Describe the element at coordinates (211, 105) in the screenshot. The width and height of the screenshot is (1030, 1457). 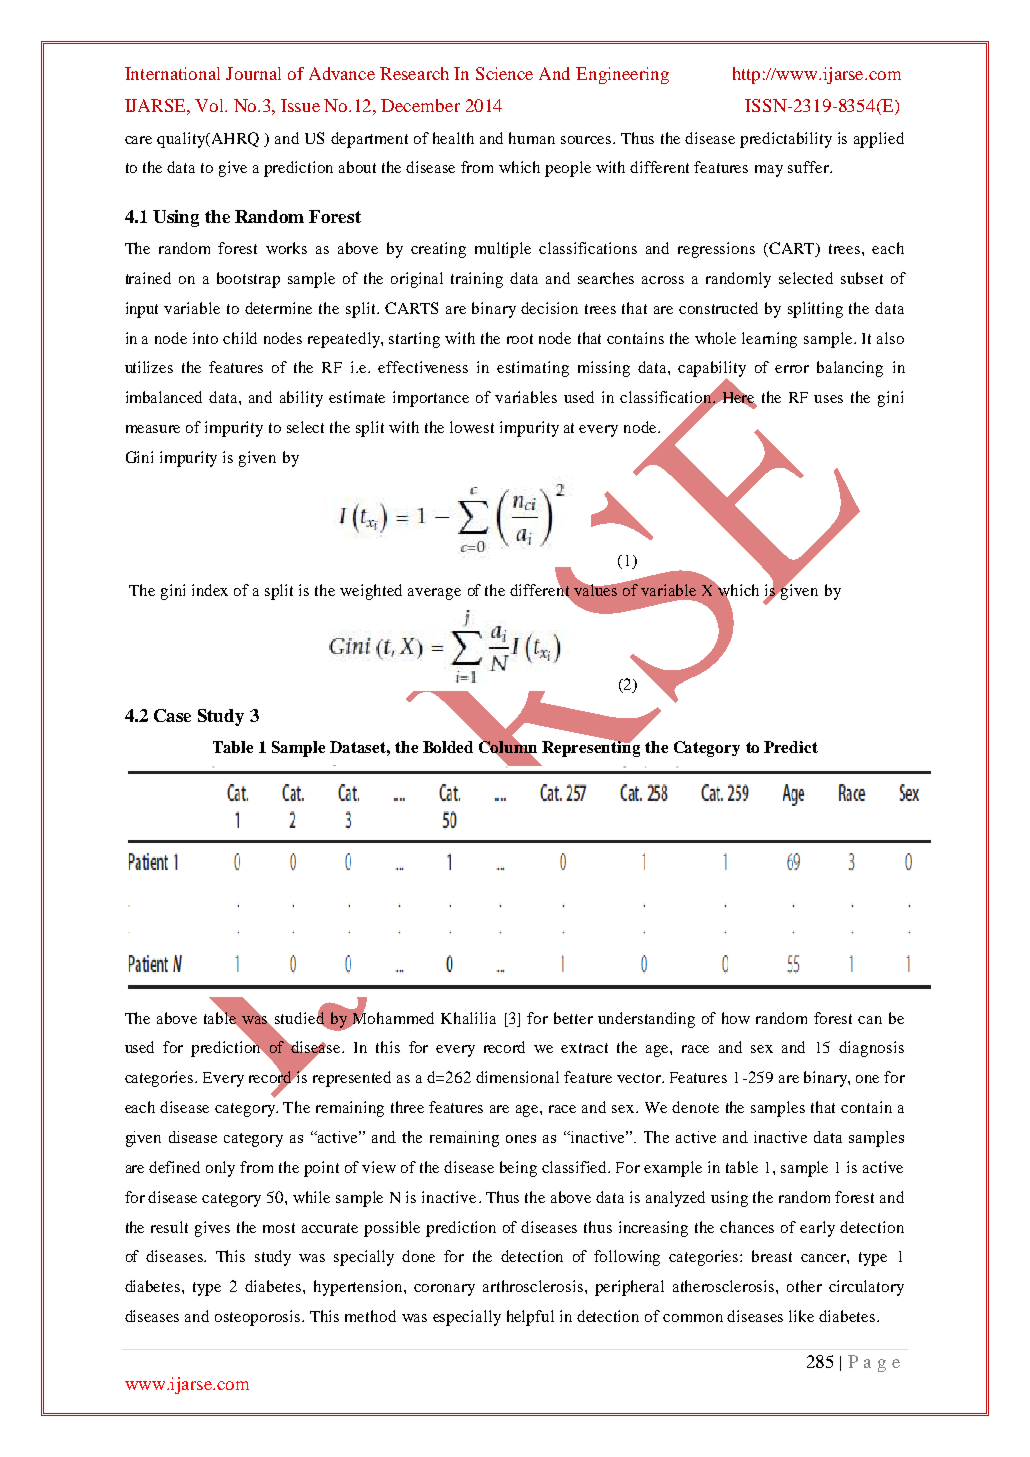
I see `Vol` at that location.
